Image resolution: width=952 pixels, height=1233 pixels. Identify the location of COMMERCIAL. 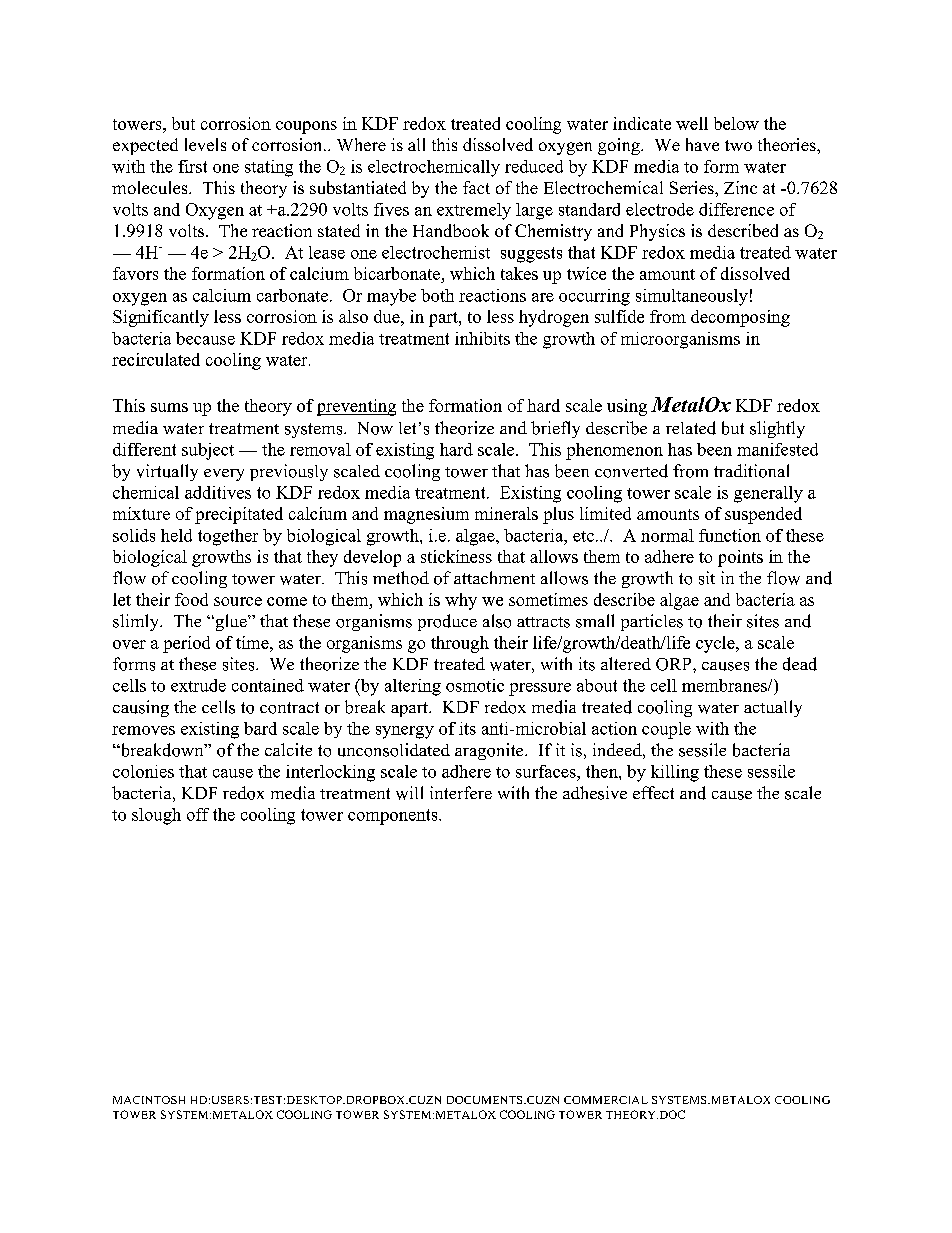
(606, 1100).
